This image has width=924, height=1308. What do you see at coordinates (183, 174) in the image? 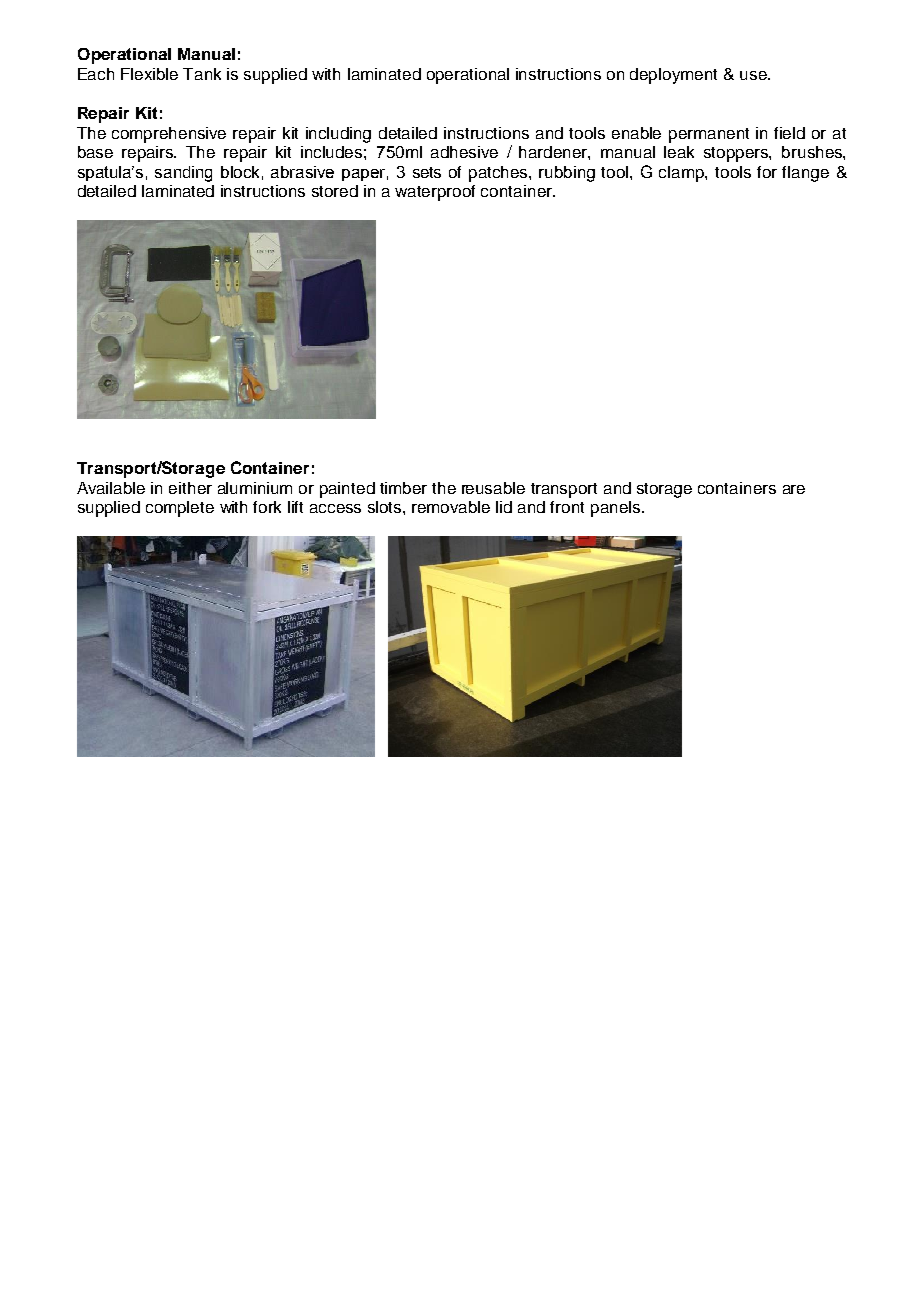
I see `sanding` at bounding box center [183, 174].
